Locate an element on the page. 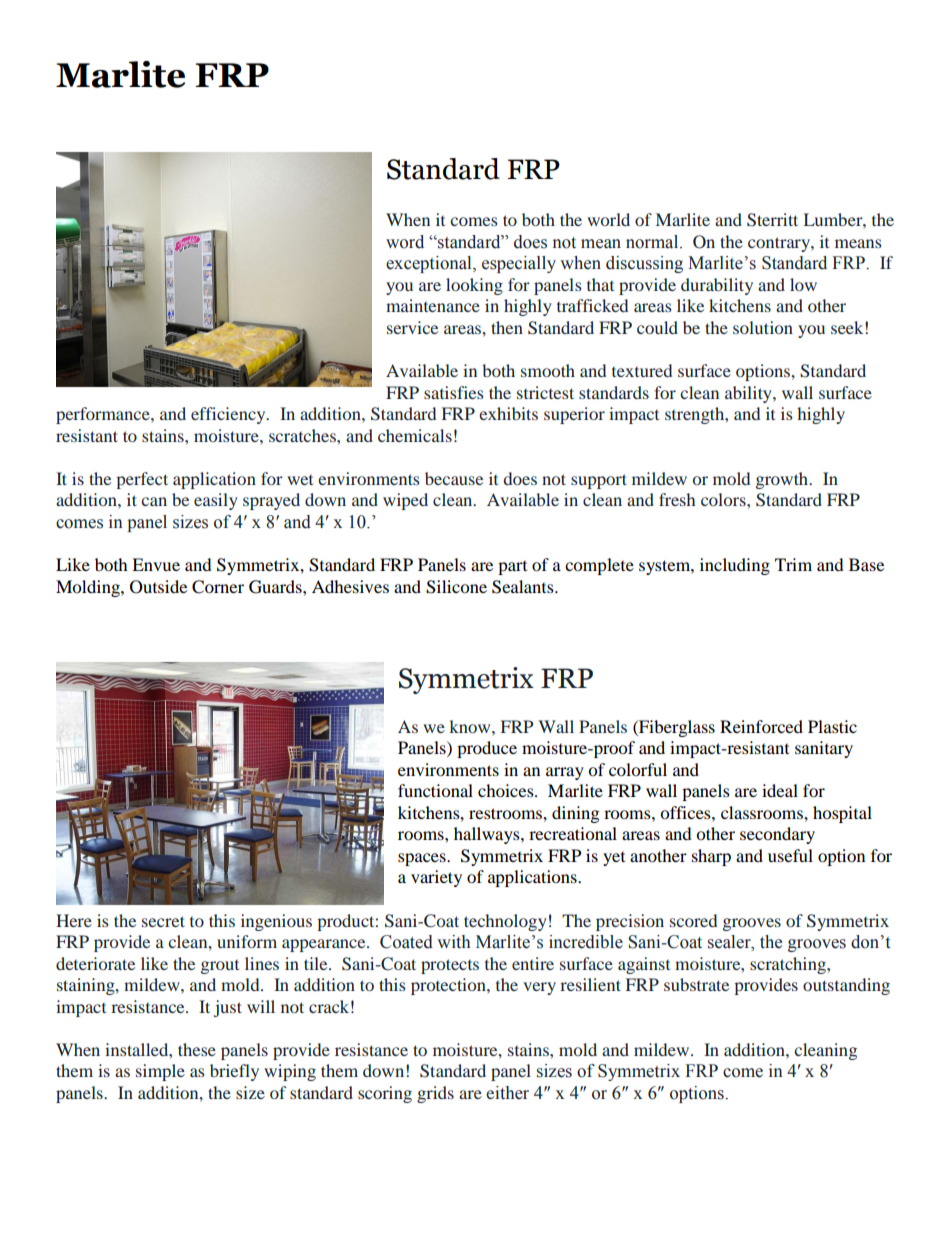 This page has width=952, height=1233. secret is located at coordinates (163, 921).
